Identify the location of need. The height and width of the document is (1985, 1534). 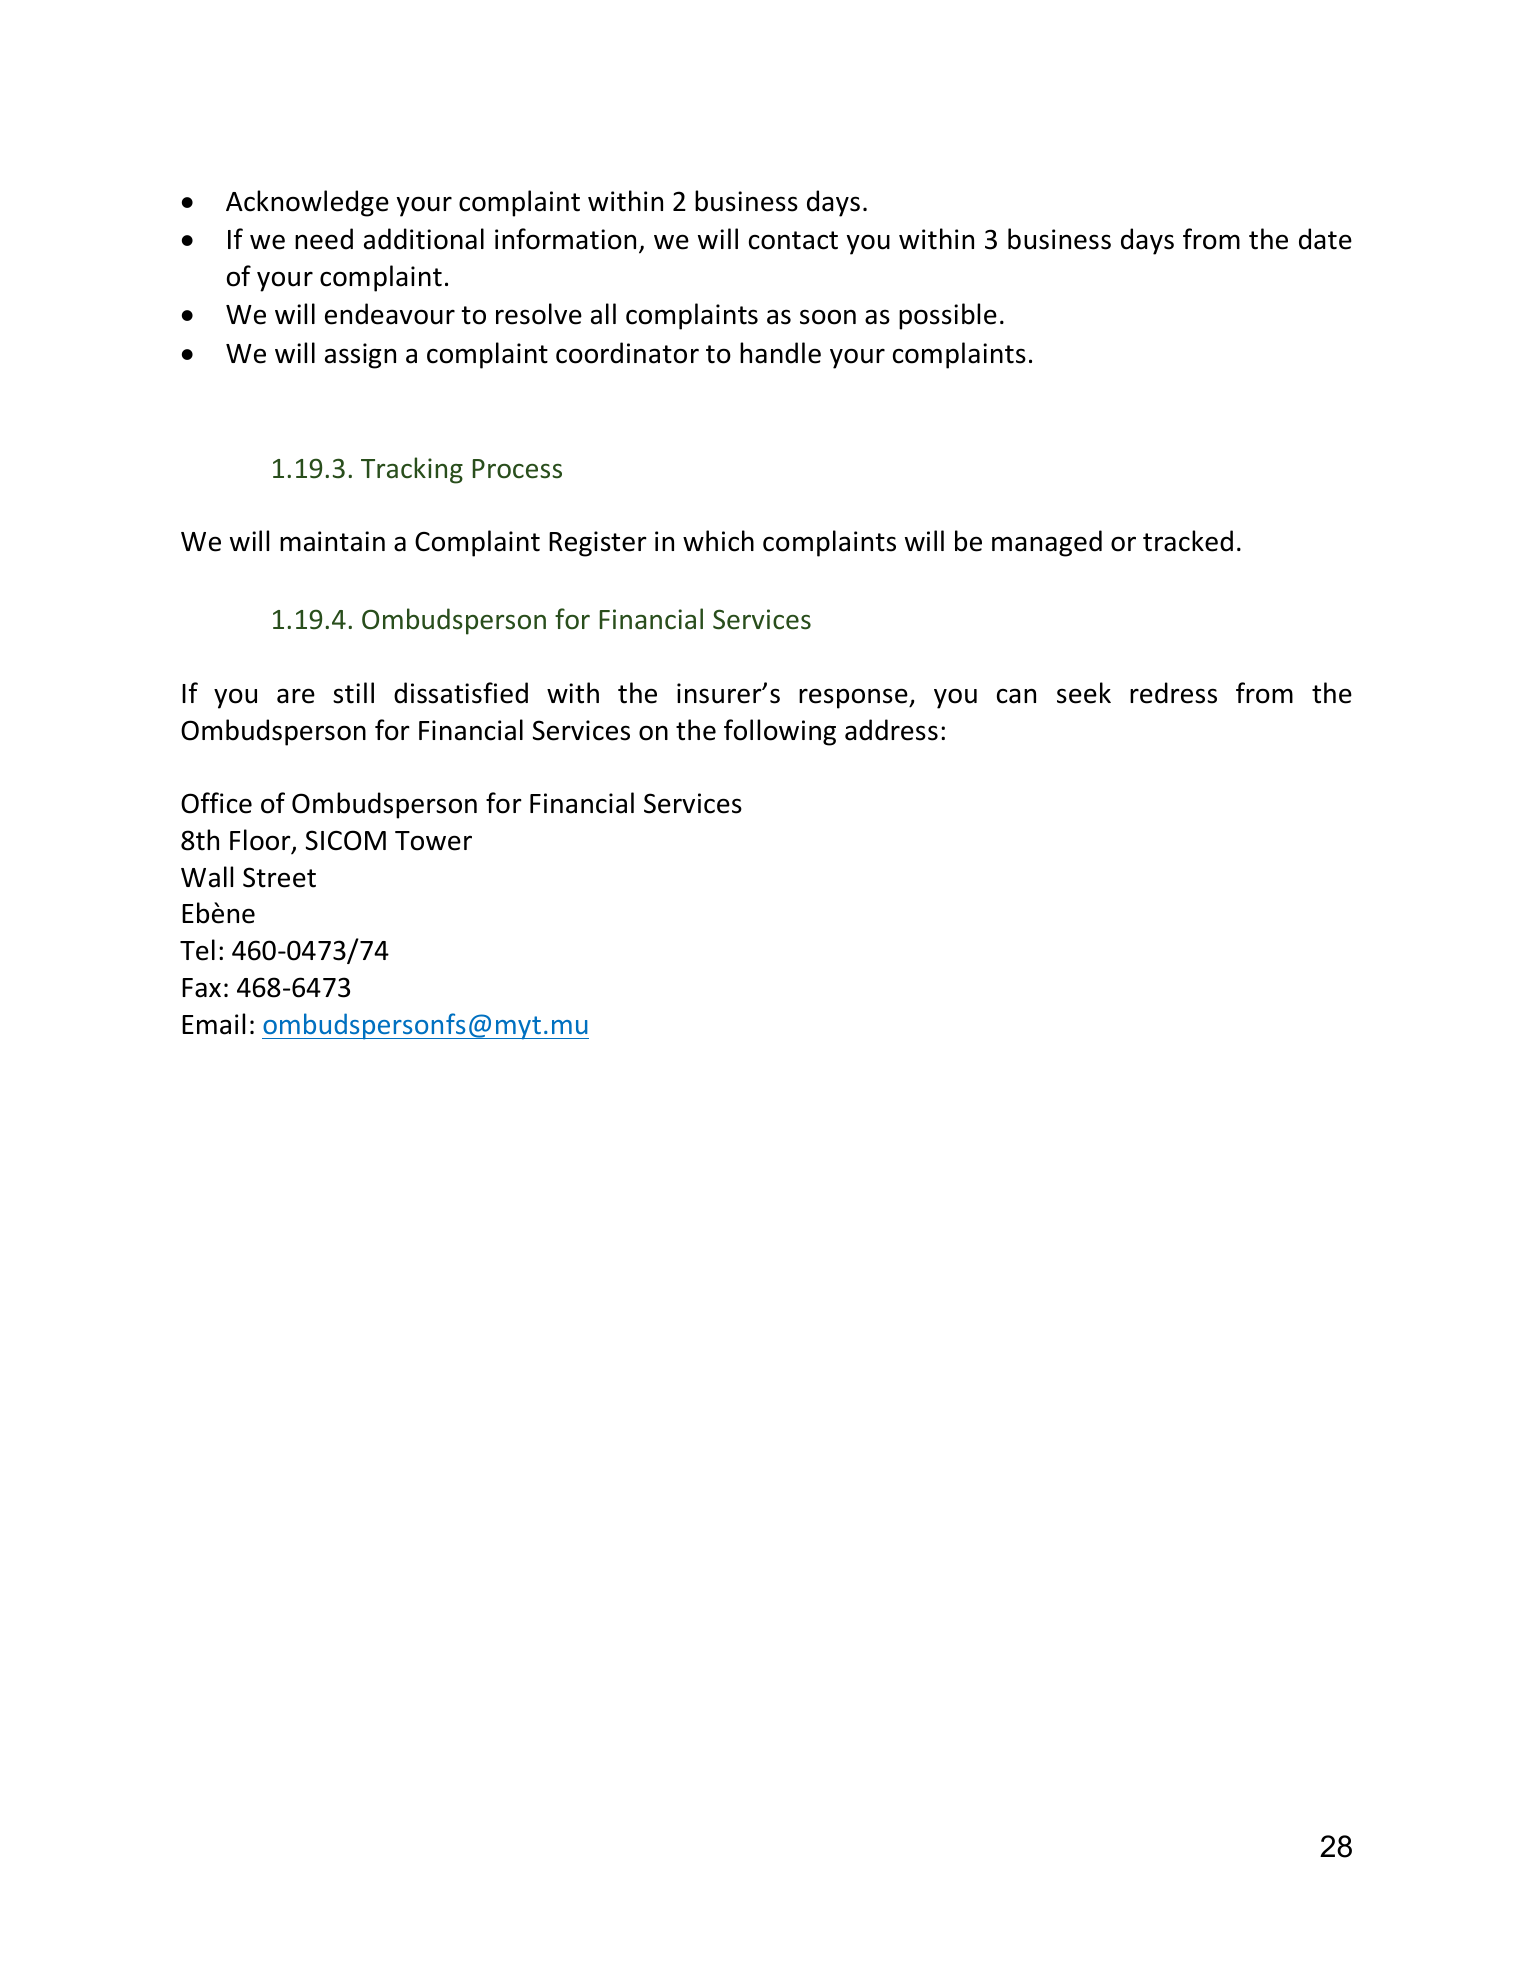
(324, 239).
